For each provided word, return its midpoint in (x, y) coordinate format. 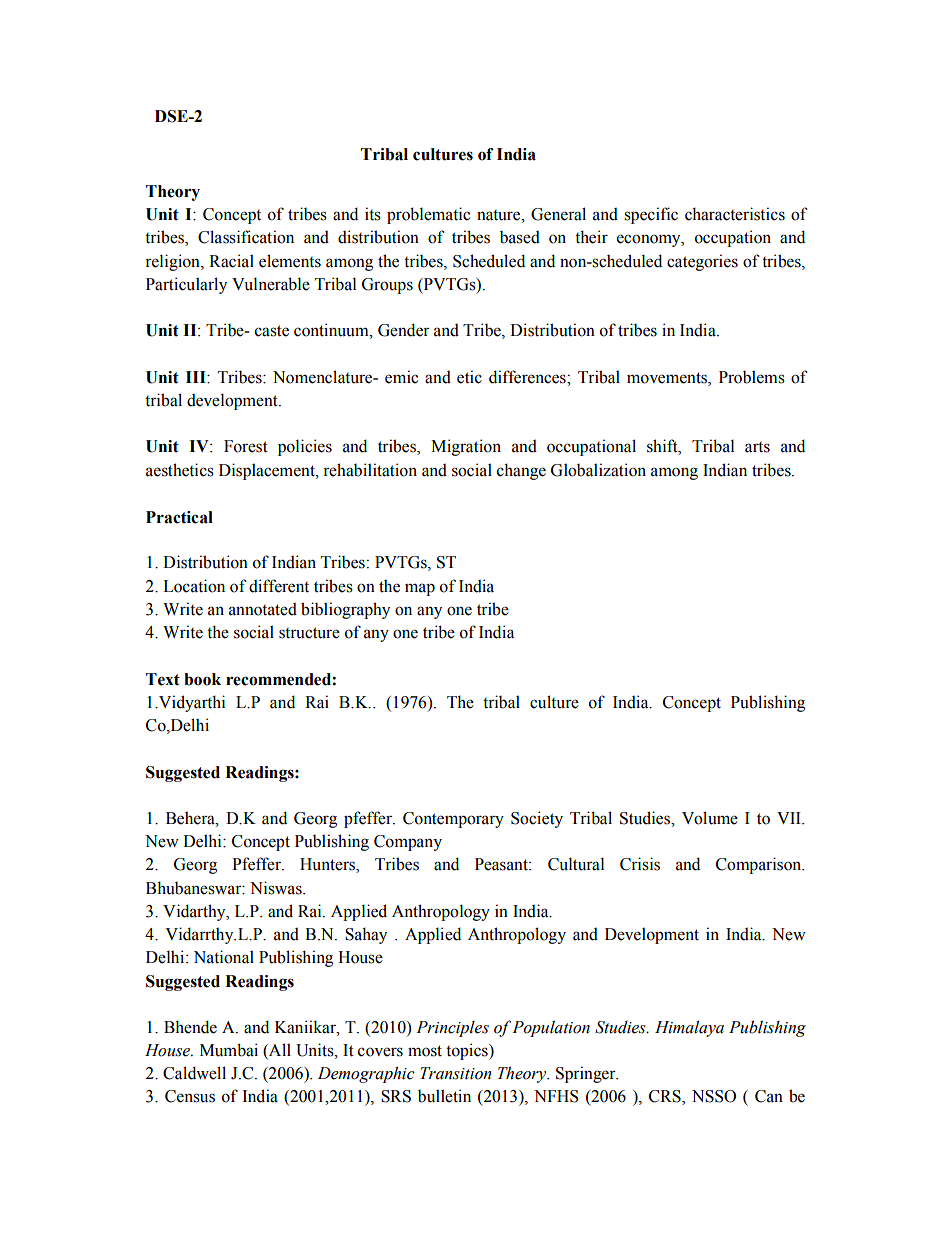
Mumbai (229, 1050)
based (520, 237)
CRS (666, 1097)
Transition (456, 1073)
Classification (246, 237)
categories (702, 262)
